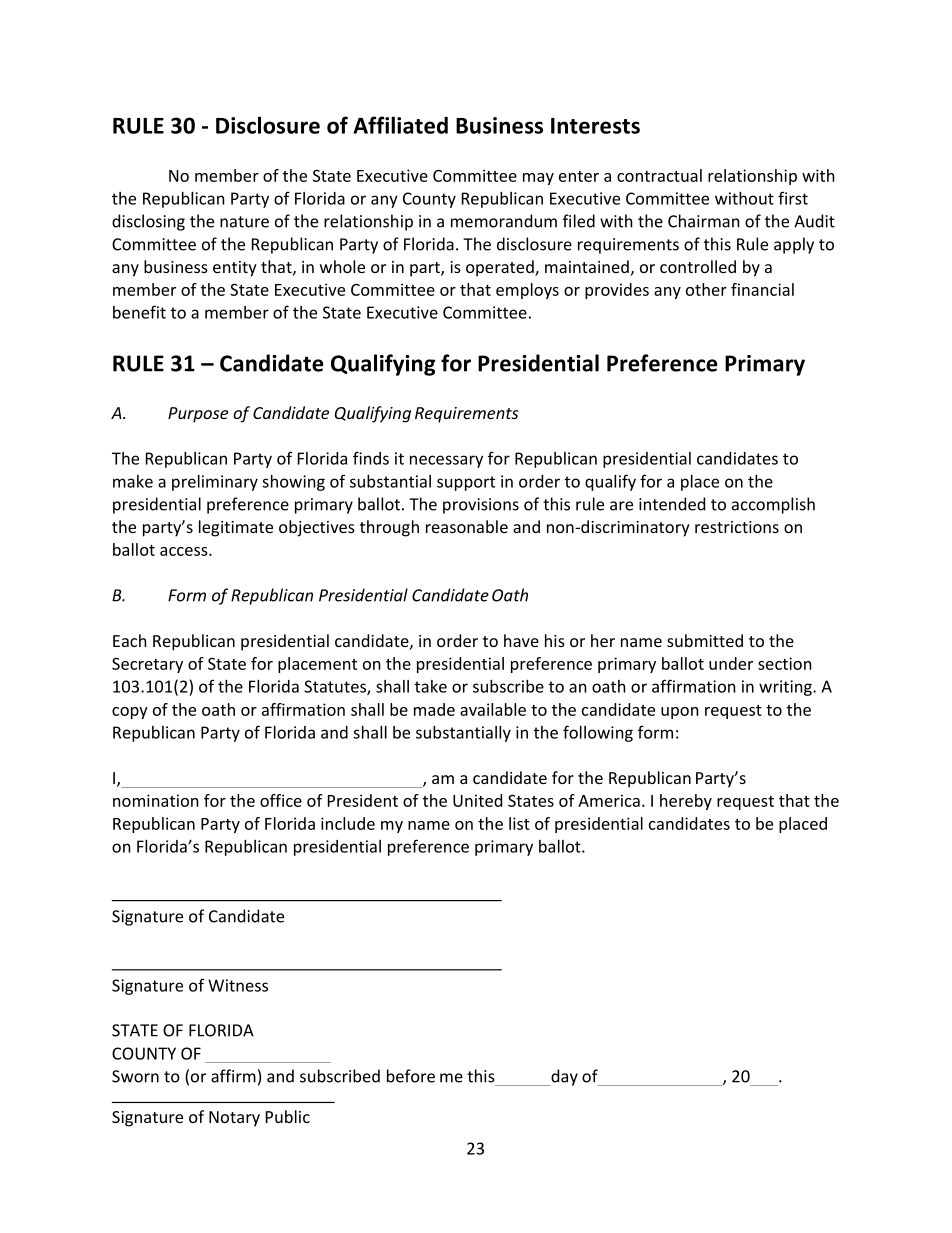 Image resolution: width=952 pixels, height=1233 pixels. What do you see at coordinates (705, 640) in the image?
I see `submitted` at bounding box center [705, 640].
